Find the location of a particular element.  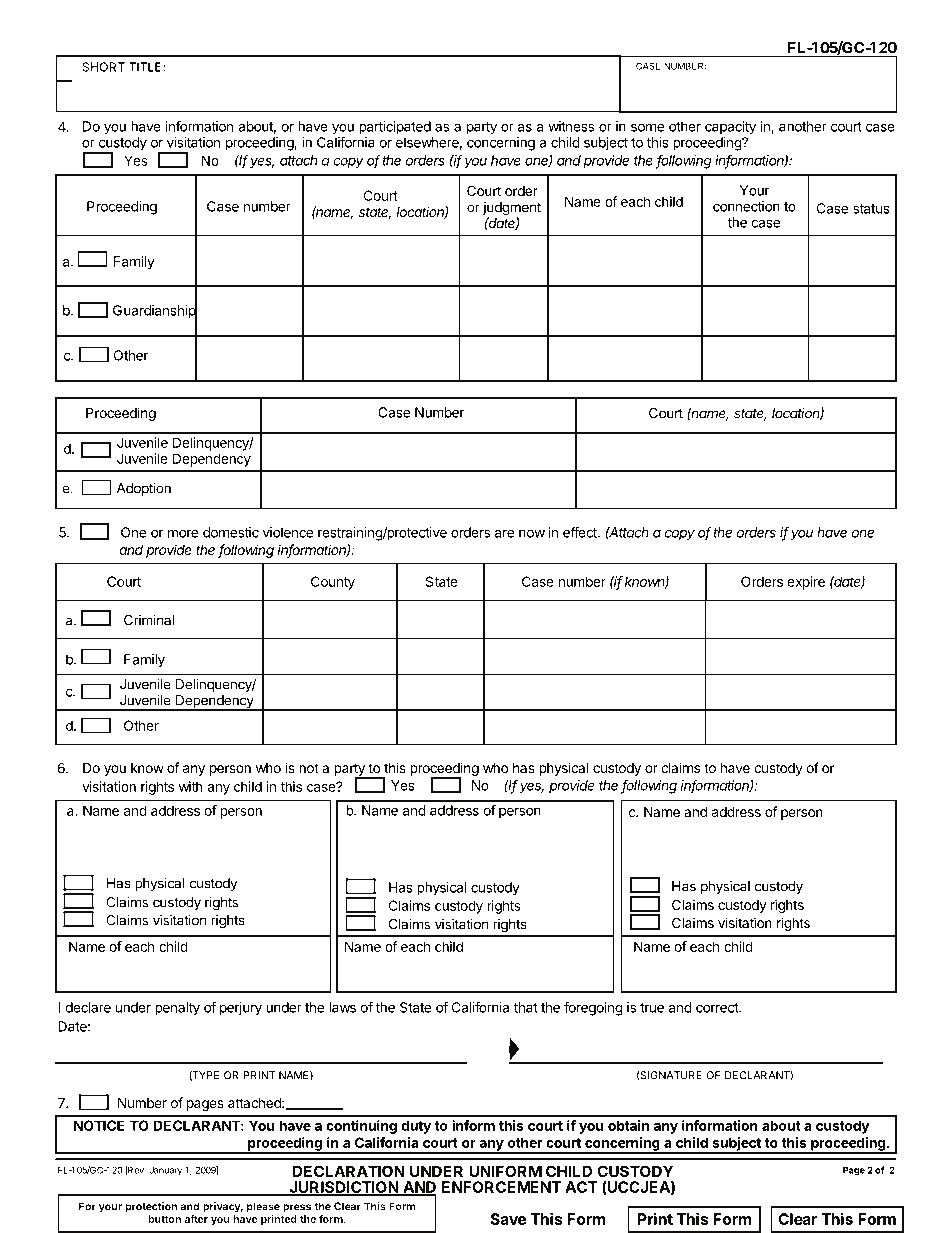

judgment is located at coordinates (512, 210).
